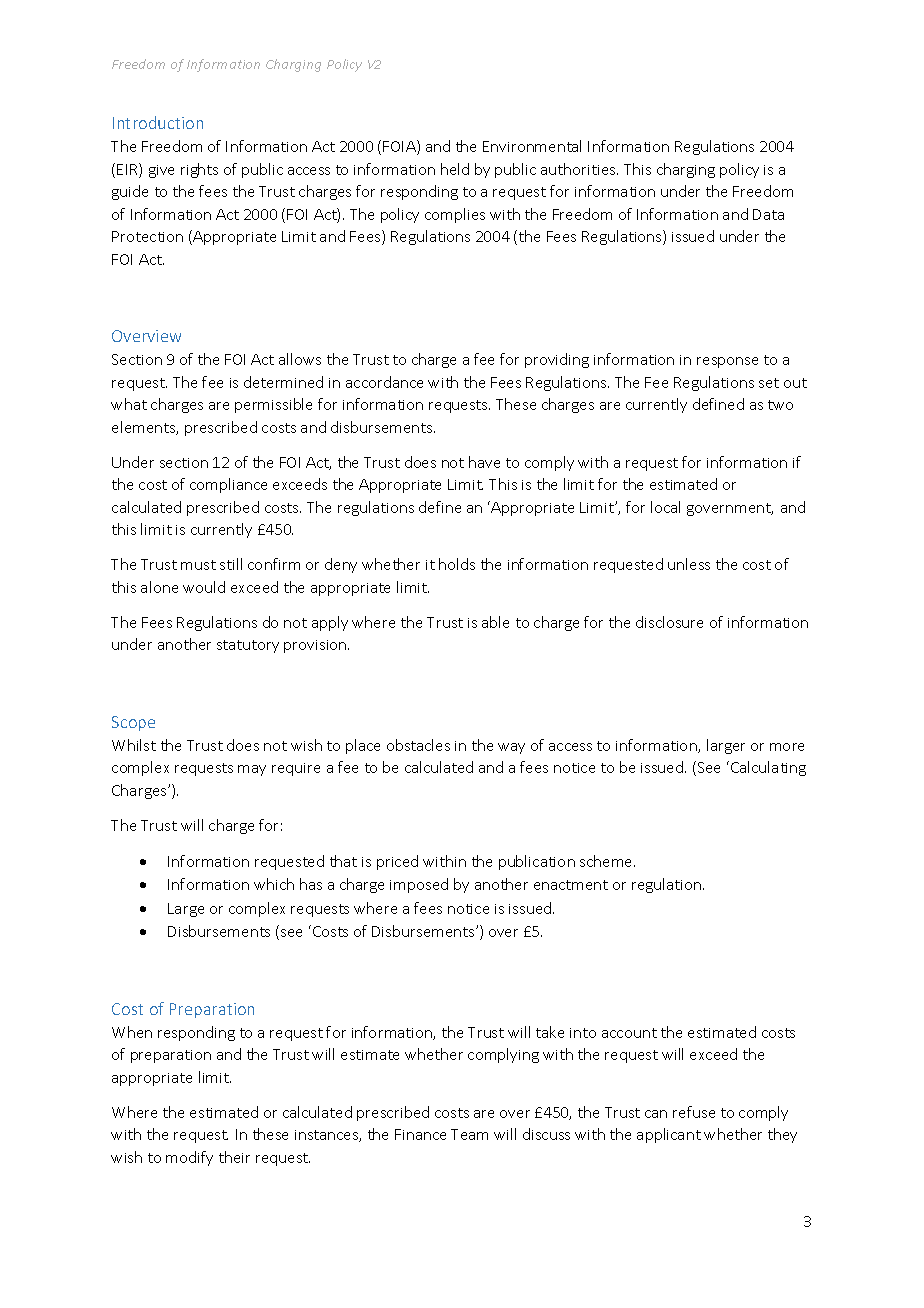  Describe the element at coordinates (455, 169) in the screenshot. I see `held` at that location.
